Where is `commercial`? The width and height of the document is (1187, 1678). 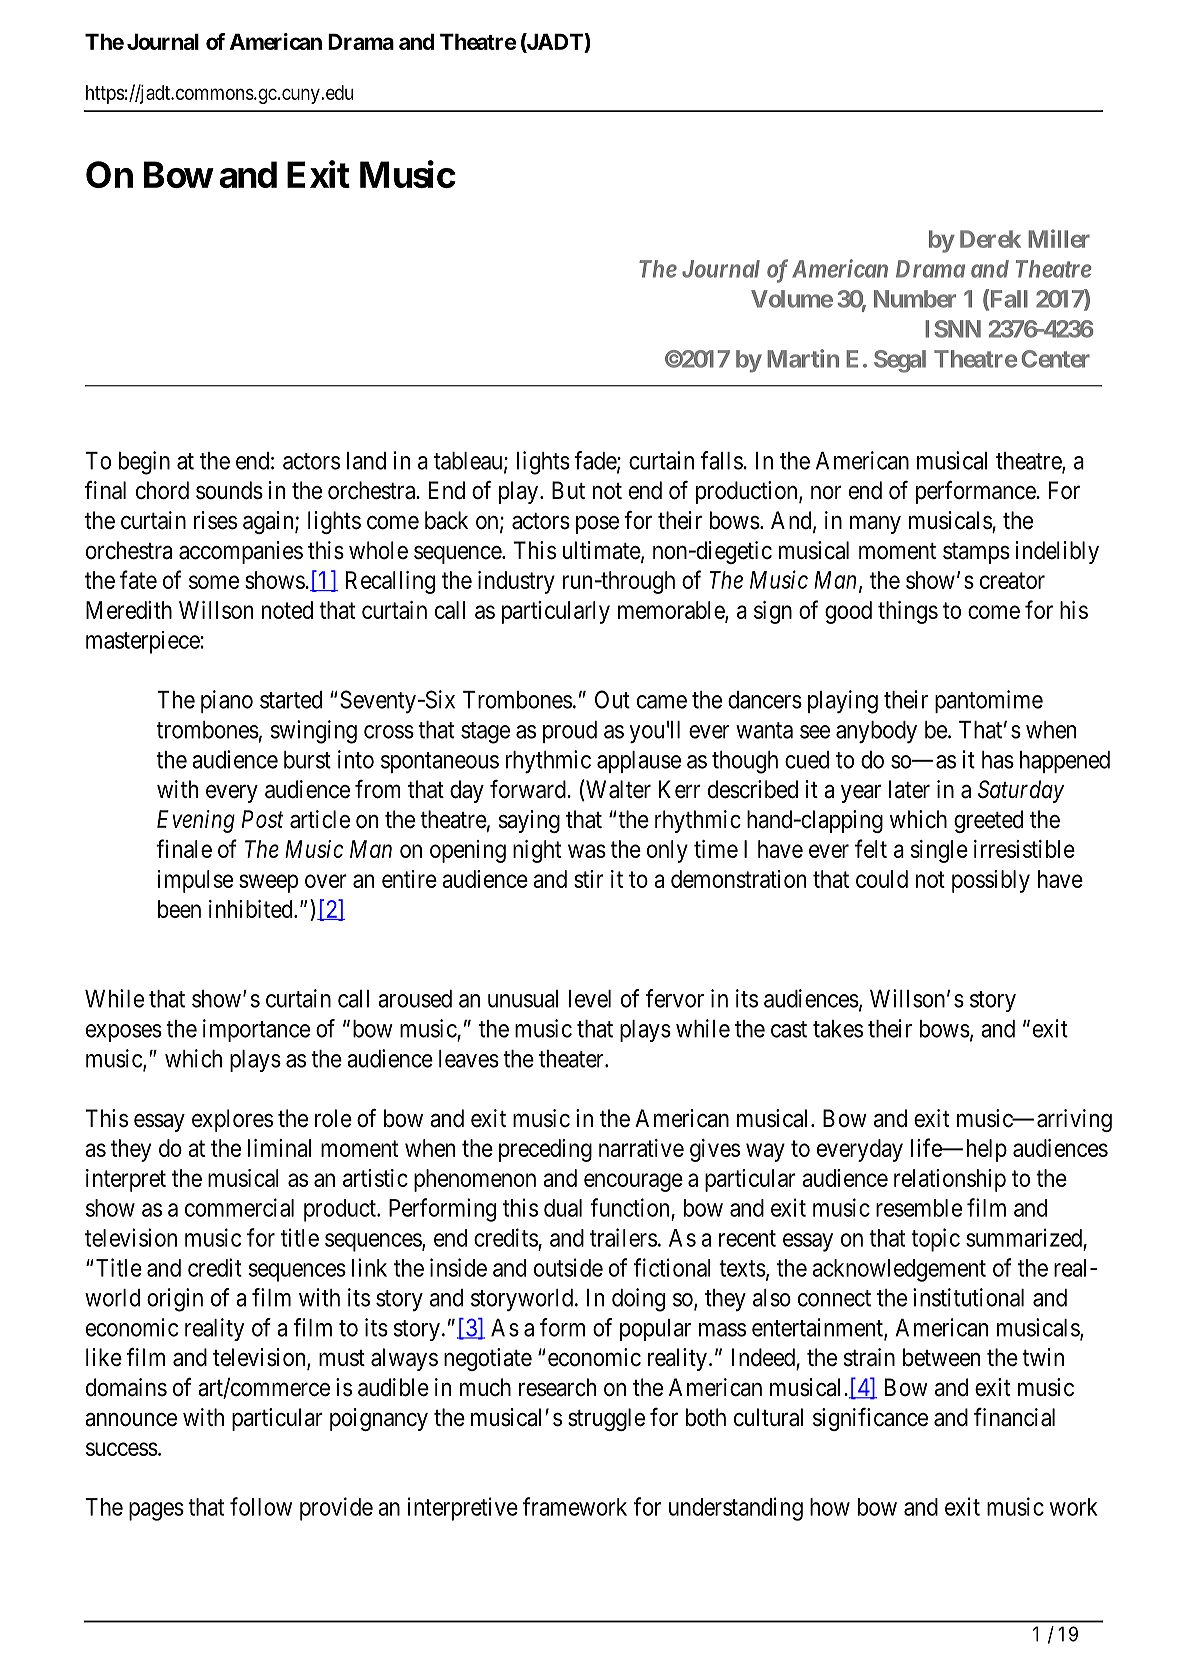 commercial is located at coordinates (239, 1207).
